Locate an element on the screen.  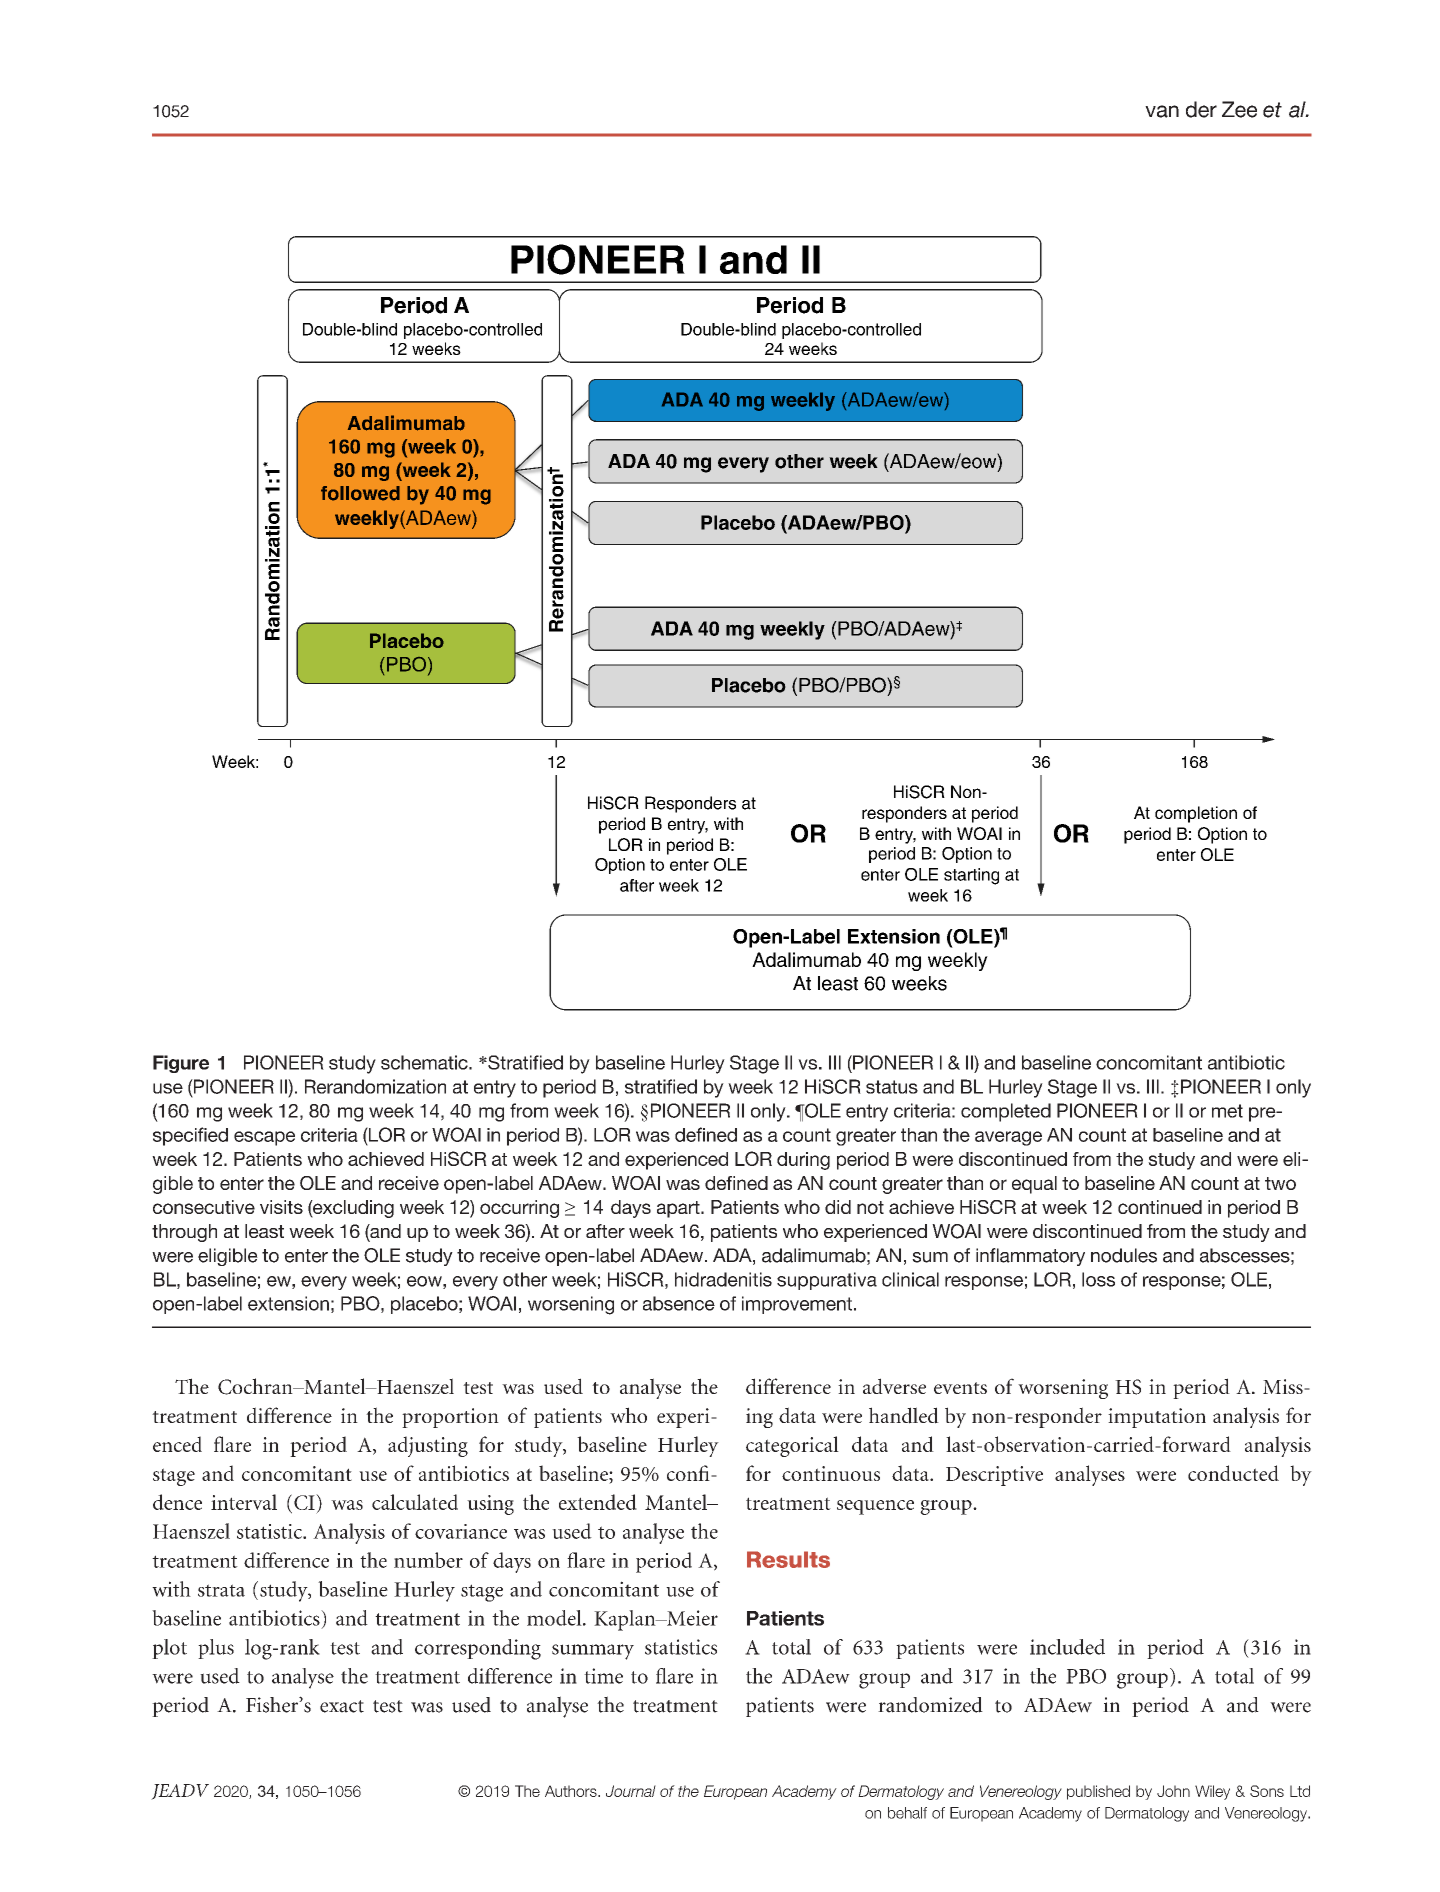
Zee is located at coordinates (1239, 109).
